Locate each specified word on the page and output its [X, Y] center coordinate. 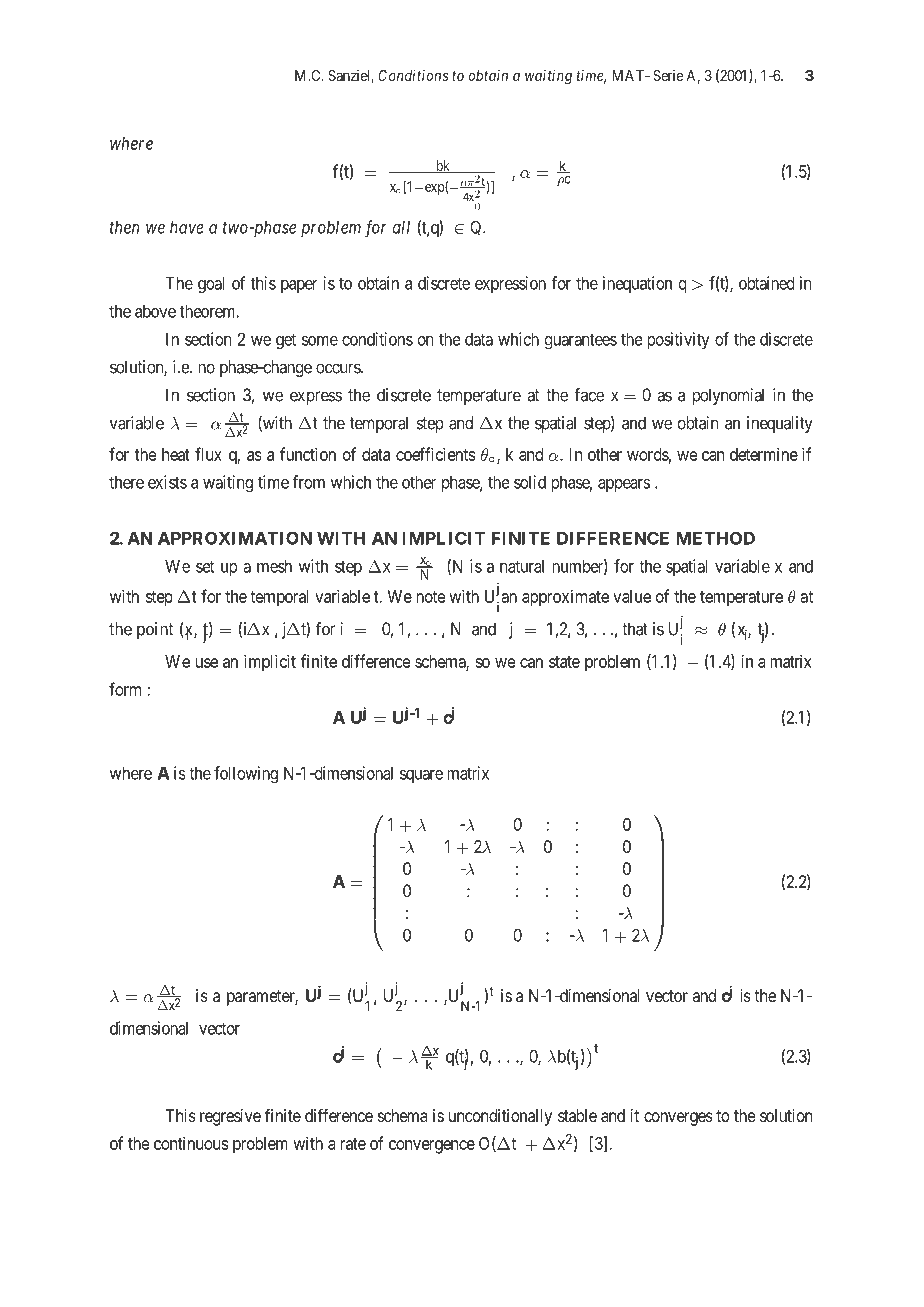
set [205, 566]
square [421, 776]
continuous [191, 1143]
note [431, 597]
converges [678, 1119]
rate [353, 1144]
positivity [678, 340]
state [564, 662]
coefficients [435, 454]
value [632, 596]
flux [208, 454]
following [246, 775]
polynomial [728, 396]
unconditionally [500, 1117]
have [187, 227]
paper [299, 286]
